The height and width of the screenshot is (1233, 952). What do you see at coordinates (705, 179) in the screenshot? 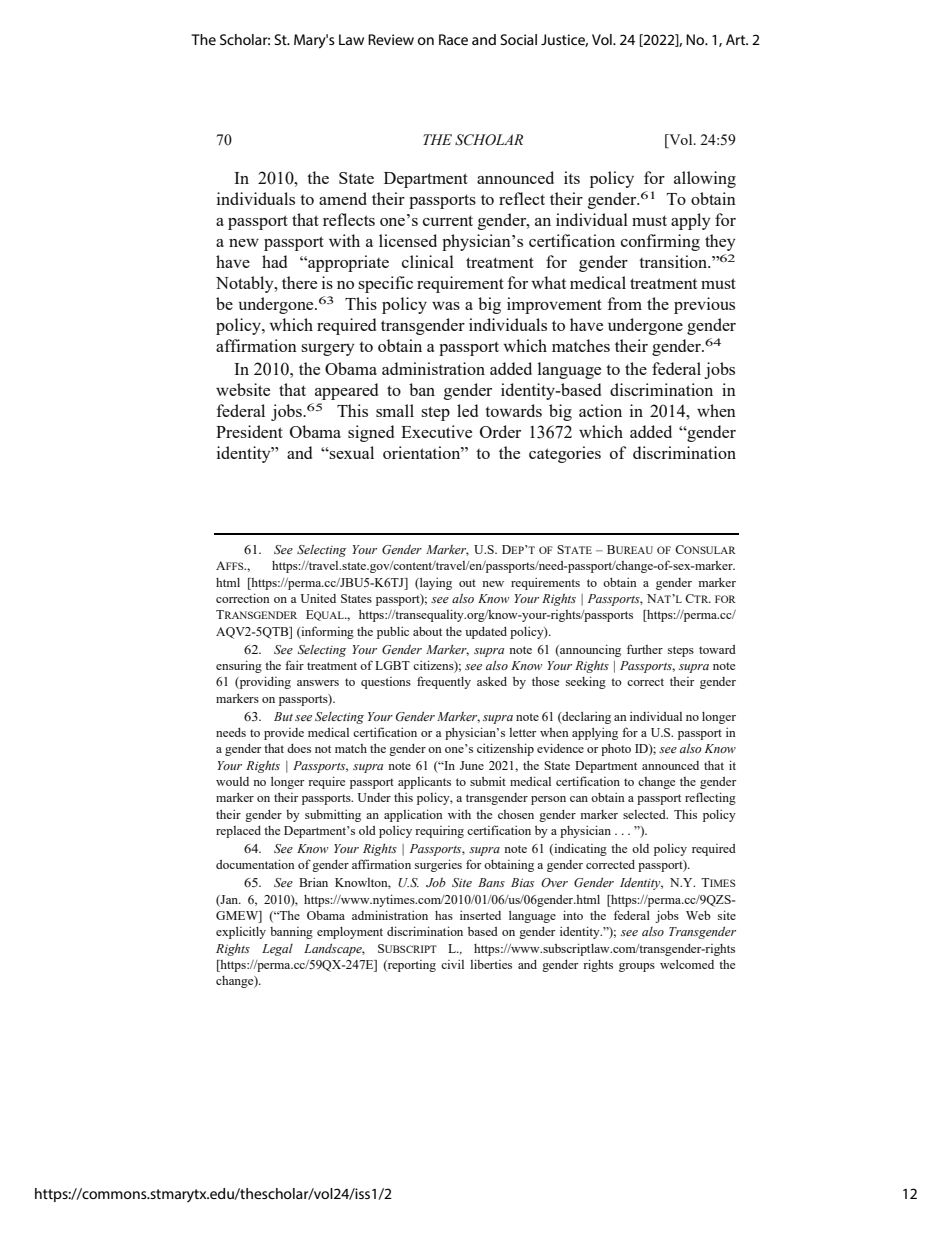
I see `allowing` at bounding box center [705, 179].
